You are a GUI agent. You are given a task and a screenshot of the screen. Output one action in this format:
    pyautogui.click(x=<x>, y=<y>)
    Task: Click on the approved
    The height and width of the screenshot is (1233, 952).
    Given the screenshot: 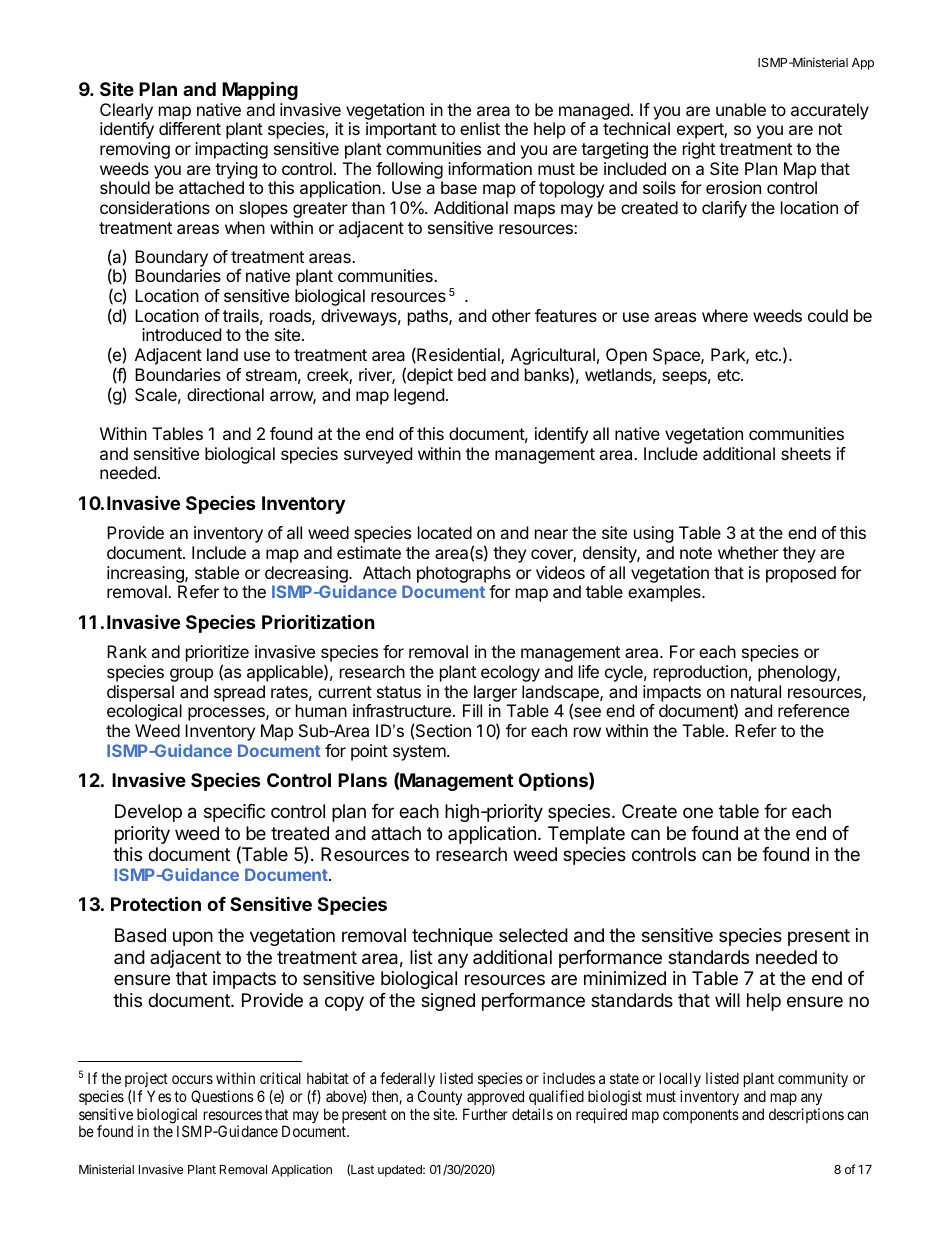 What is the action you would take?
    pyautogui.click(x=495, y=1097)
